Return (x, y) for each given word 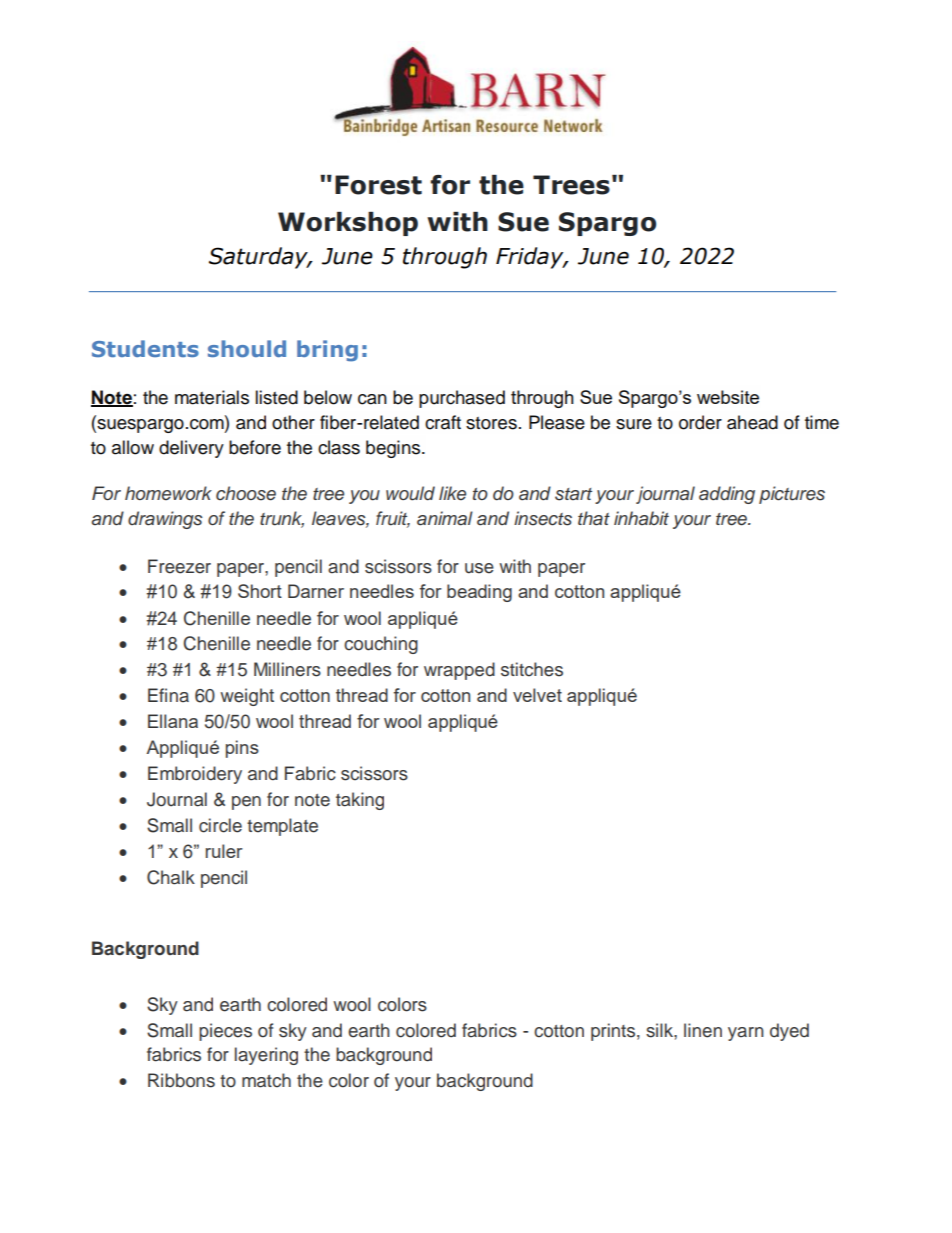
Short (260, 591)
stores (491, 423)
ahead (752, 422)
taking (360, 801)
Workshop (348, 224)
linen (703, 1030)
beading (479, 593)
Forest (378, 185)
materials (212, 397)
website (728, 397)
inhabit (641, 518)
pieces (225, 1032)
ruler (224, 851)
